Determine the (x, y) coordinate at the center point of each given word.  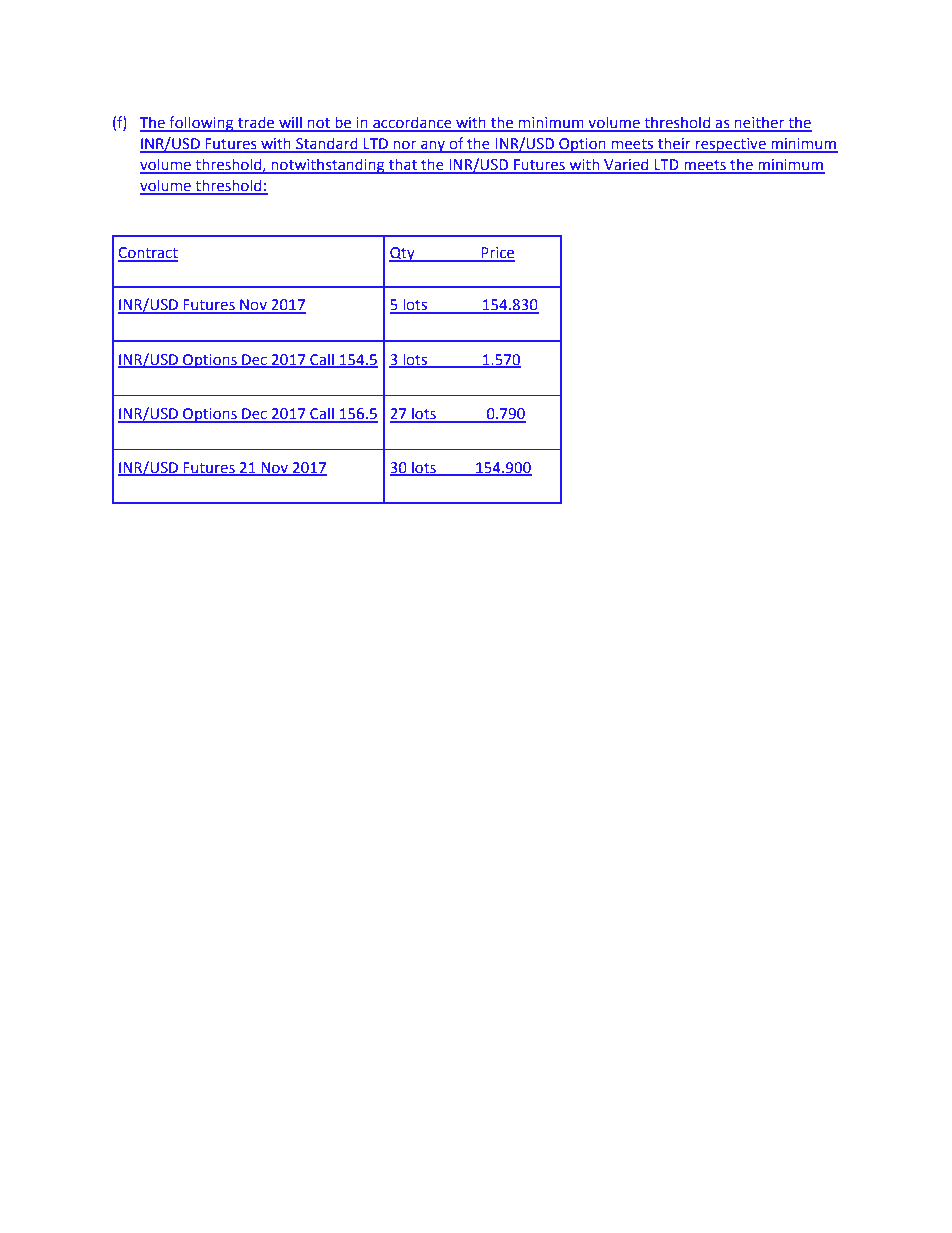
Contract (148, 254)
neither (760, 123)
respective (731, 145)
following (201, 124)
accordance (412, 123)
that (403, 165)
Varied (626, 165)
